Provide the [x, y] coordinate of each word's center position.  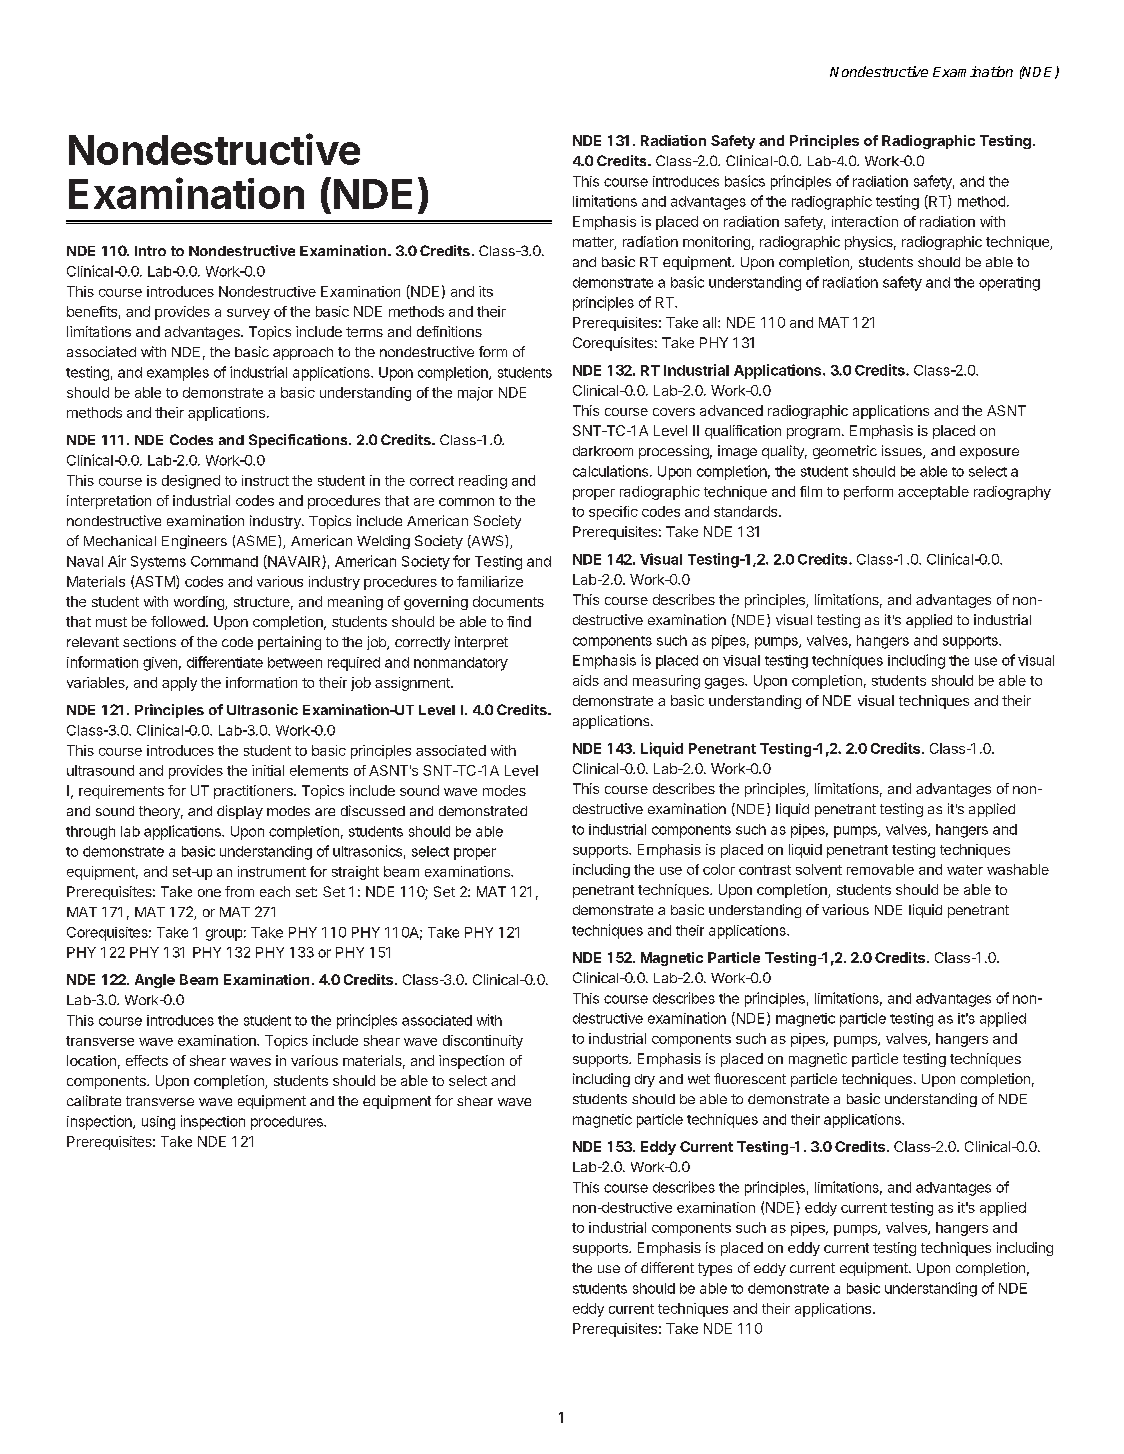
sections [149, 641]
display [240, 812]
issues [903, 452]
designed [191, 482]
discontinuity [483, 1042]
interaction [865, 221]
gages [725, 683]
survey [248, 314]
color [719, 869]
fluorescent [750, 1078]
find [519, 621]
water [965, 870]
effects [147, 1060]
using [158, 1123]
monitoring [716, 243]
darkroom [603, 451]
